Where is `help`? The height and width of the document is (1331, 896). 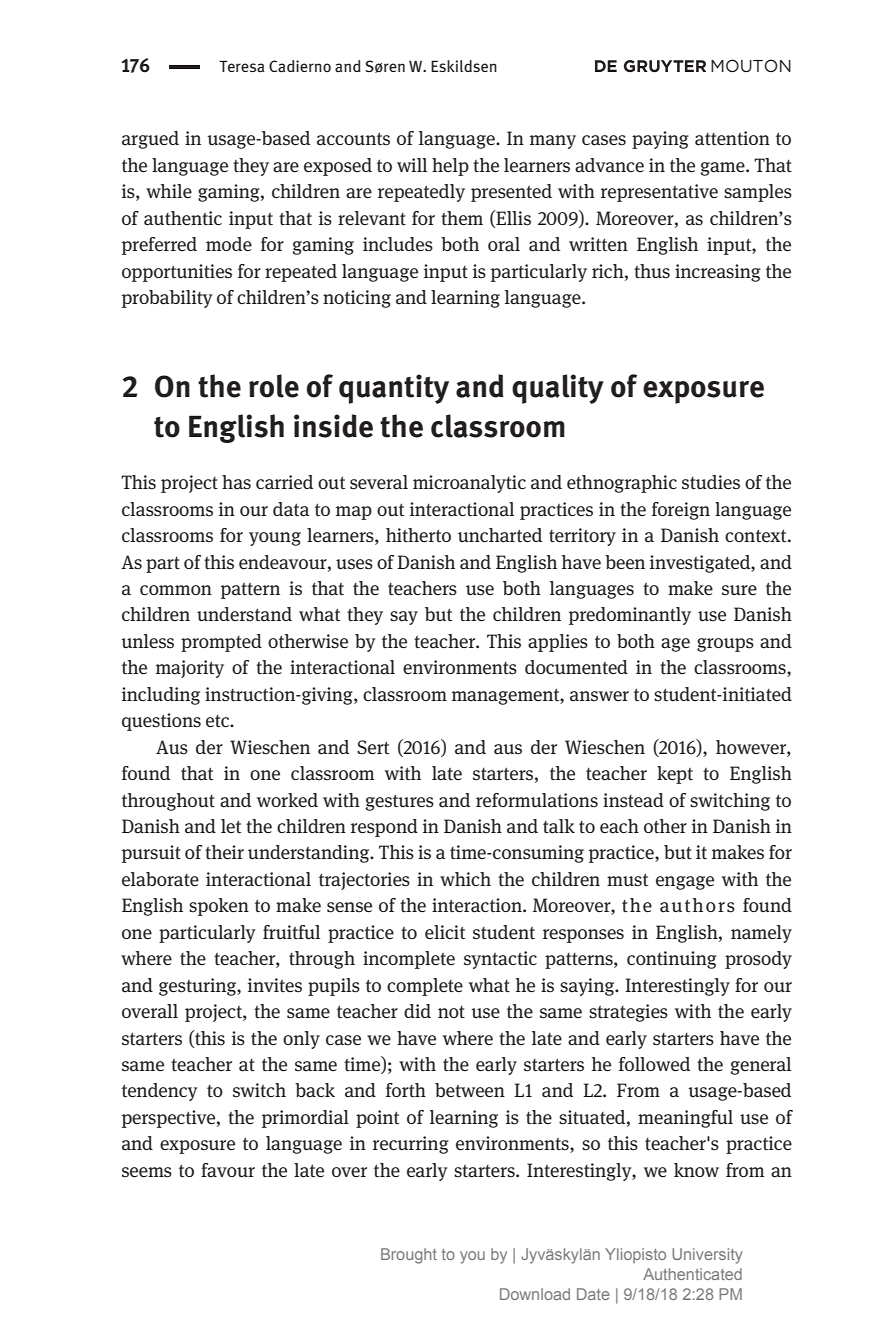 help is located at coordinates (450, 167).
